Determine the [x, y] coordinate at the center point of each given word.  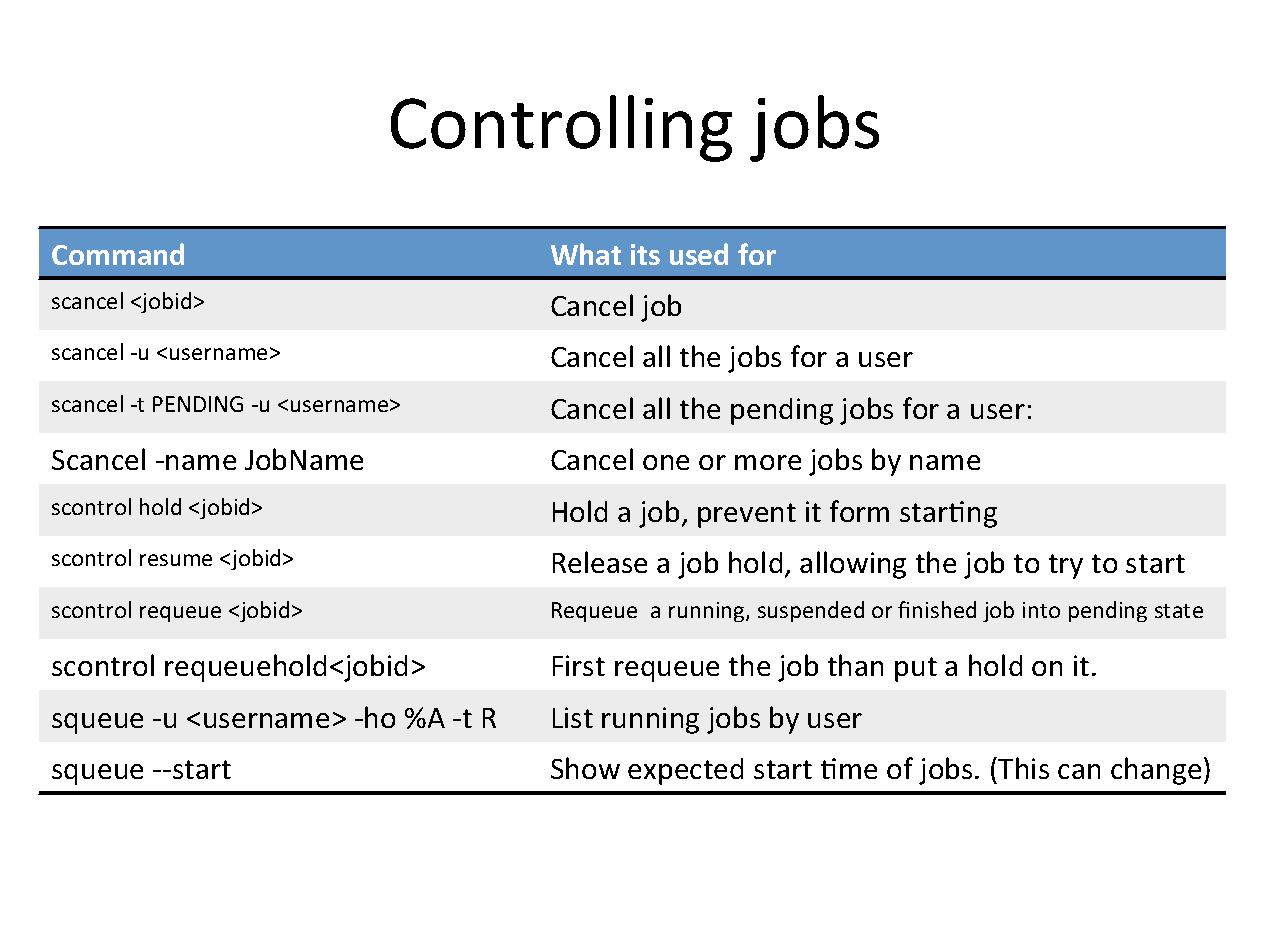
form [859, 511]
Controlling [561, 128]
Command [118, 254]
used [699, 254]
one [666, 462]
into [1041, 610]
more [768, 462]
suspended [811, 611]
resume [176, 560]
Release [600, 562]
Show [585, 768]
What [586, 254]
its [645, 254]
